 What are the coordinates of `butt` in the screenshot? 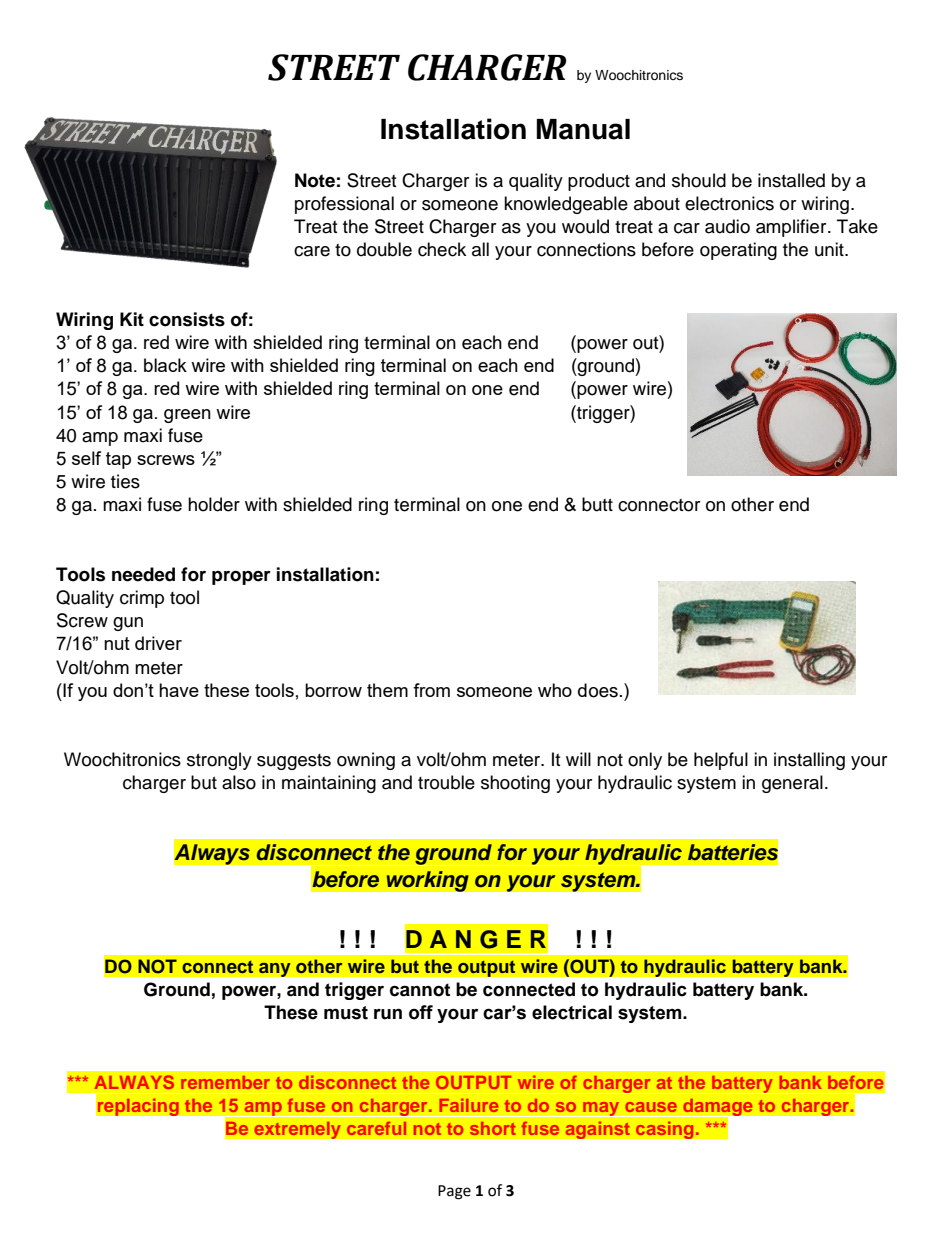 It's located at (597, 504).
